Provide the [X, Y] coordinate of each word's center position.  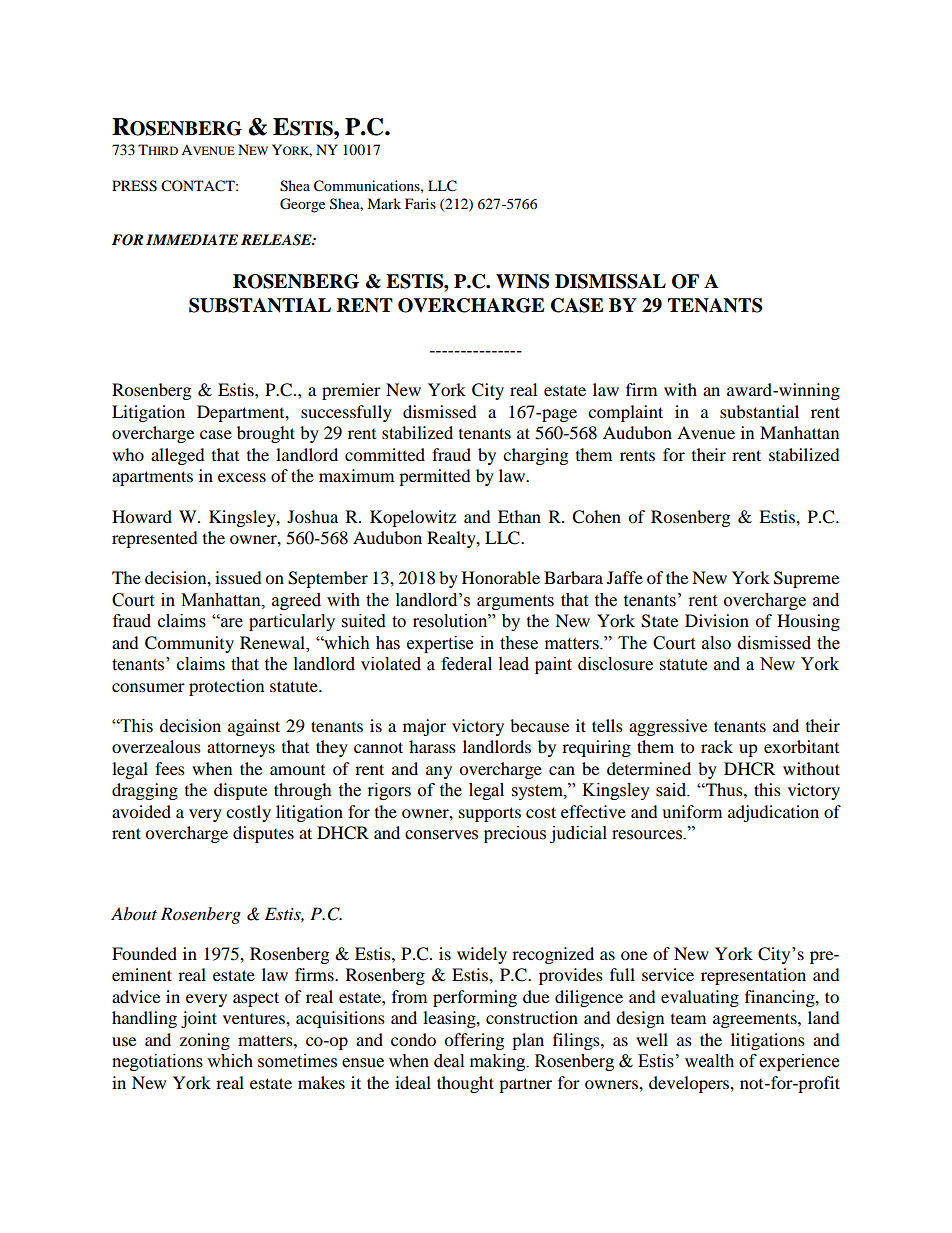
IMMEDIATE [192, 239]
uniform [692, 811]
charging [535, 456]
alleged [178, 456]
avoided [141, 811]
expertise [440, 644]
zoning [205, 1041]
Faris [420, 203]
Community [189, 644]
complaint [625, 413]
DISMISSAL [610, 281]
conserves [441, 835]
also [716, 643]
